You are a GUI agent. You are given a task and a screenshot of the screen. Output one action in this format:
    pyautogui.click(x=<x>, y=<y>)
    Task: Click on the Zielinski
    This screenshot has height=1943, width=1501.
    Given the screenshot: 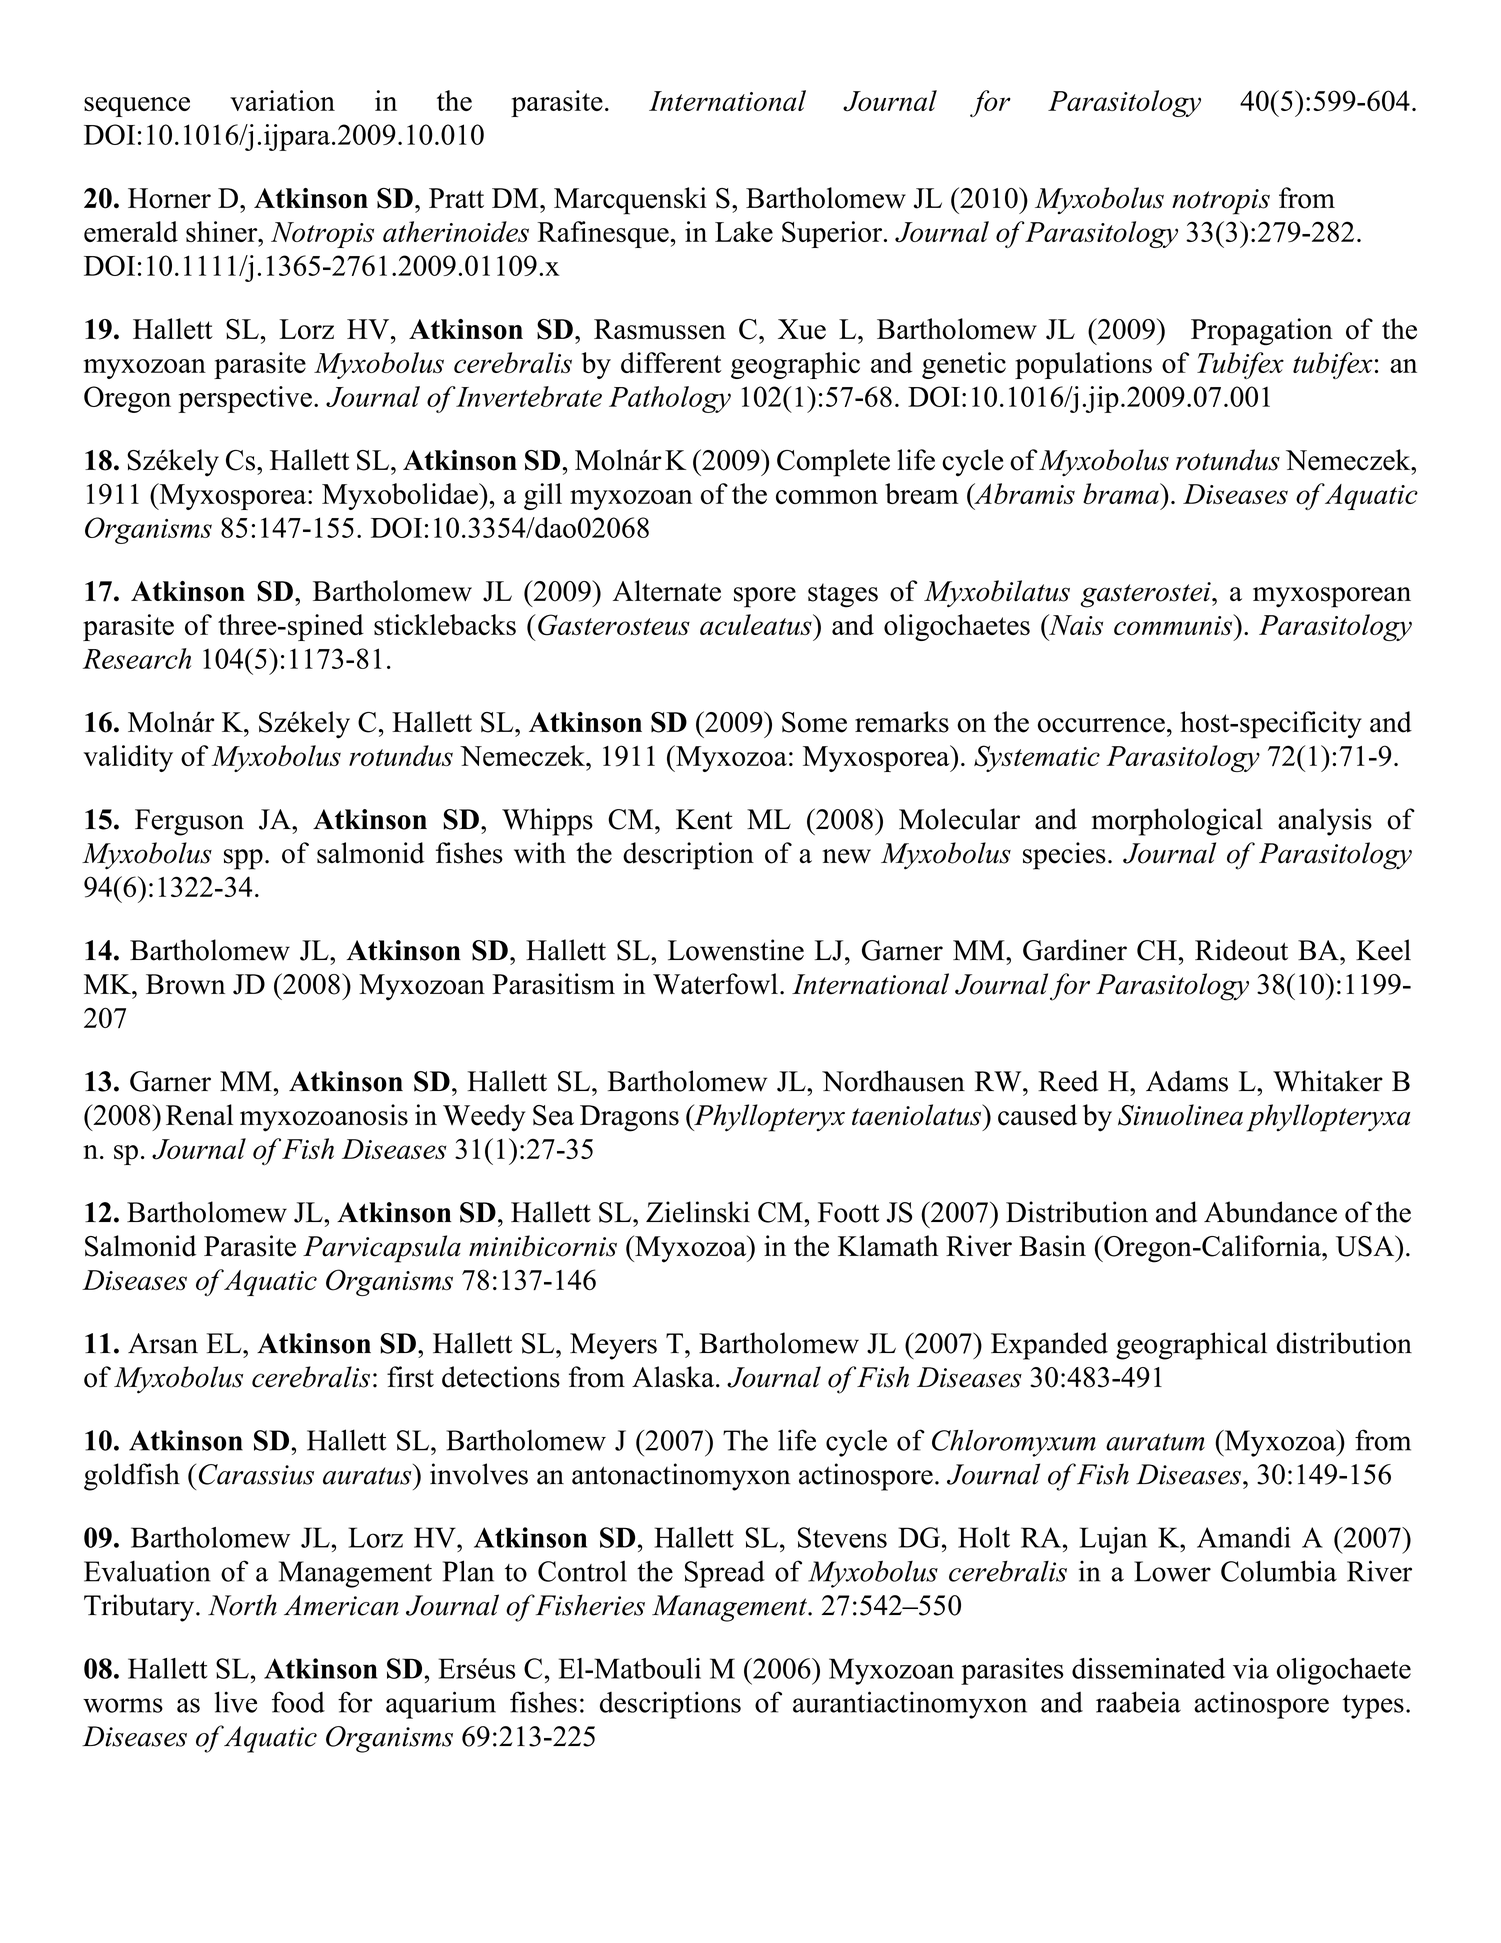 What is the action you would take?
    pyautogui.click(x=698, y=1212)
